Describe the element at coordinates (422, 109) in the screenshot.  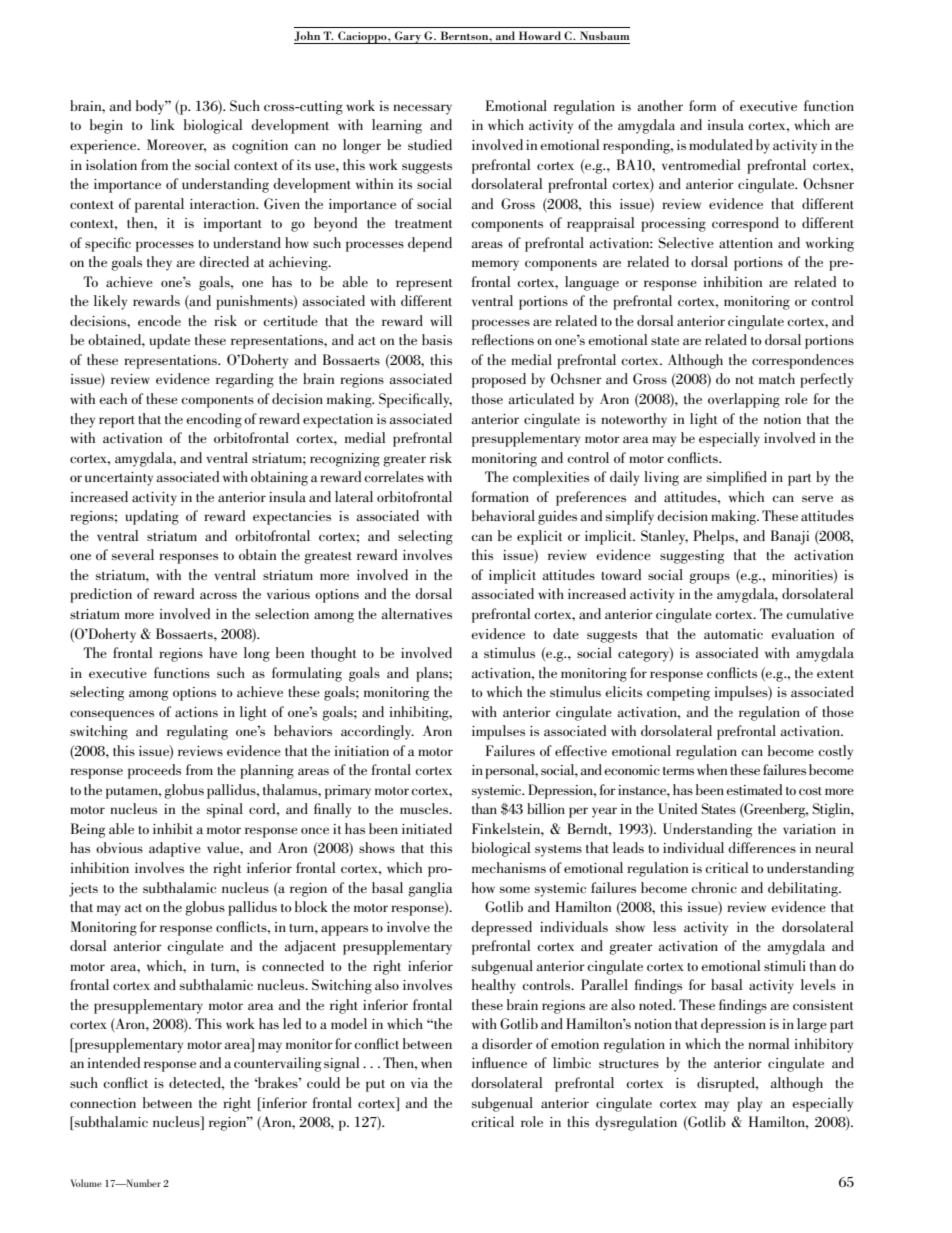
I see `necessary` at that location.
